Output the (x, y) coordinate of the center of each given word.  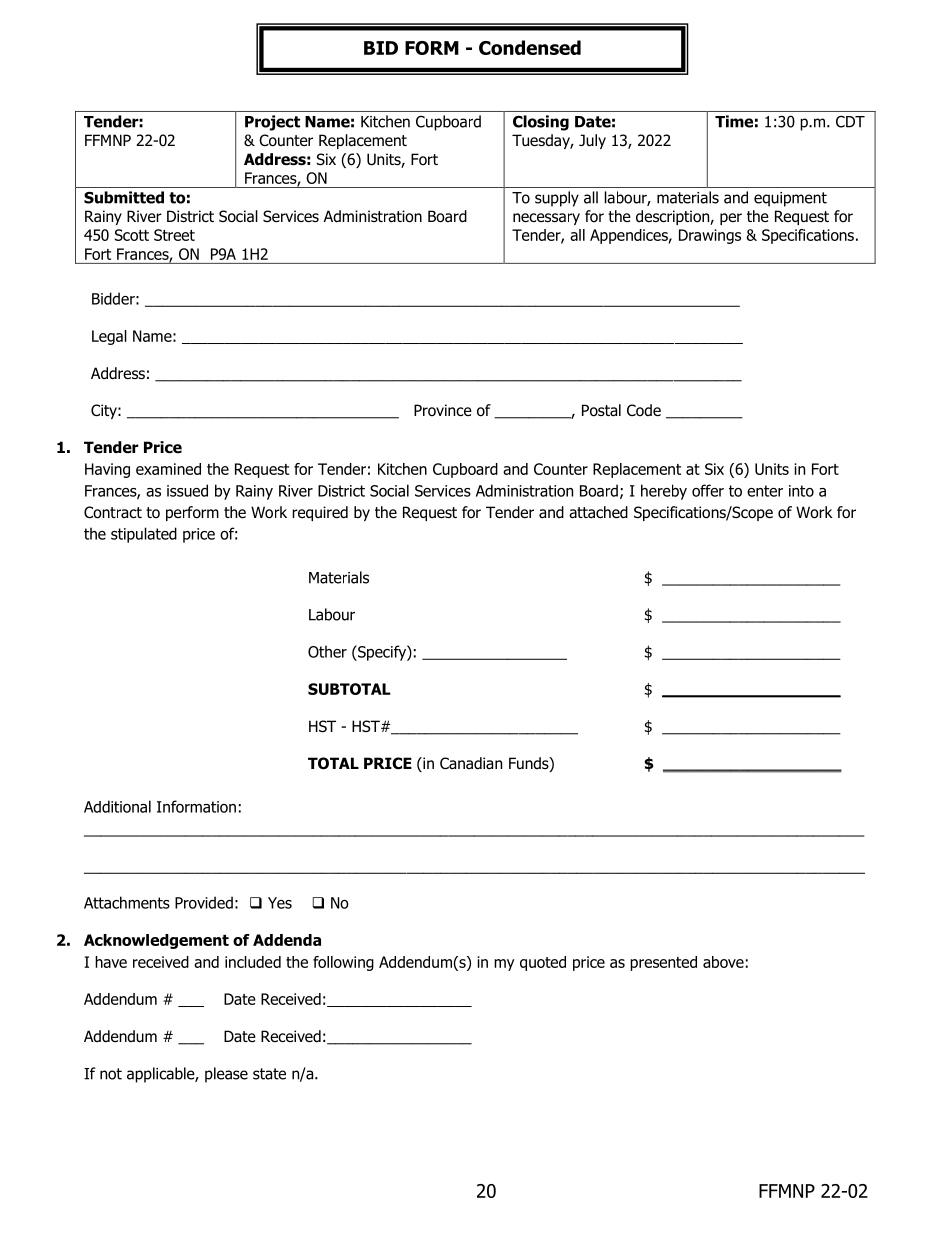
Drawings (710, 236)
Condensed (530, 47)
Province (443, 410)
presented (663, 963)
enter (765, 491)
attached (598, 512)
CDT (850, 122)
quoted (543, 963)
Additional (117, 806)
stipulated (144, 535)
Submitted (124, 197)
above (723, 962)
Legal (109, 337)
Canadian (471, 763)
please (226, 1075)
